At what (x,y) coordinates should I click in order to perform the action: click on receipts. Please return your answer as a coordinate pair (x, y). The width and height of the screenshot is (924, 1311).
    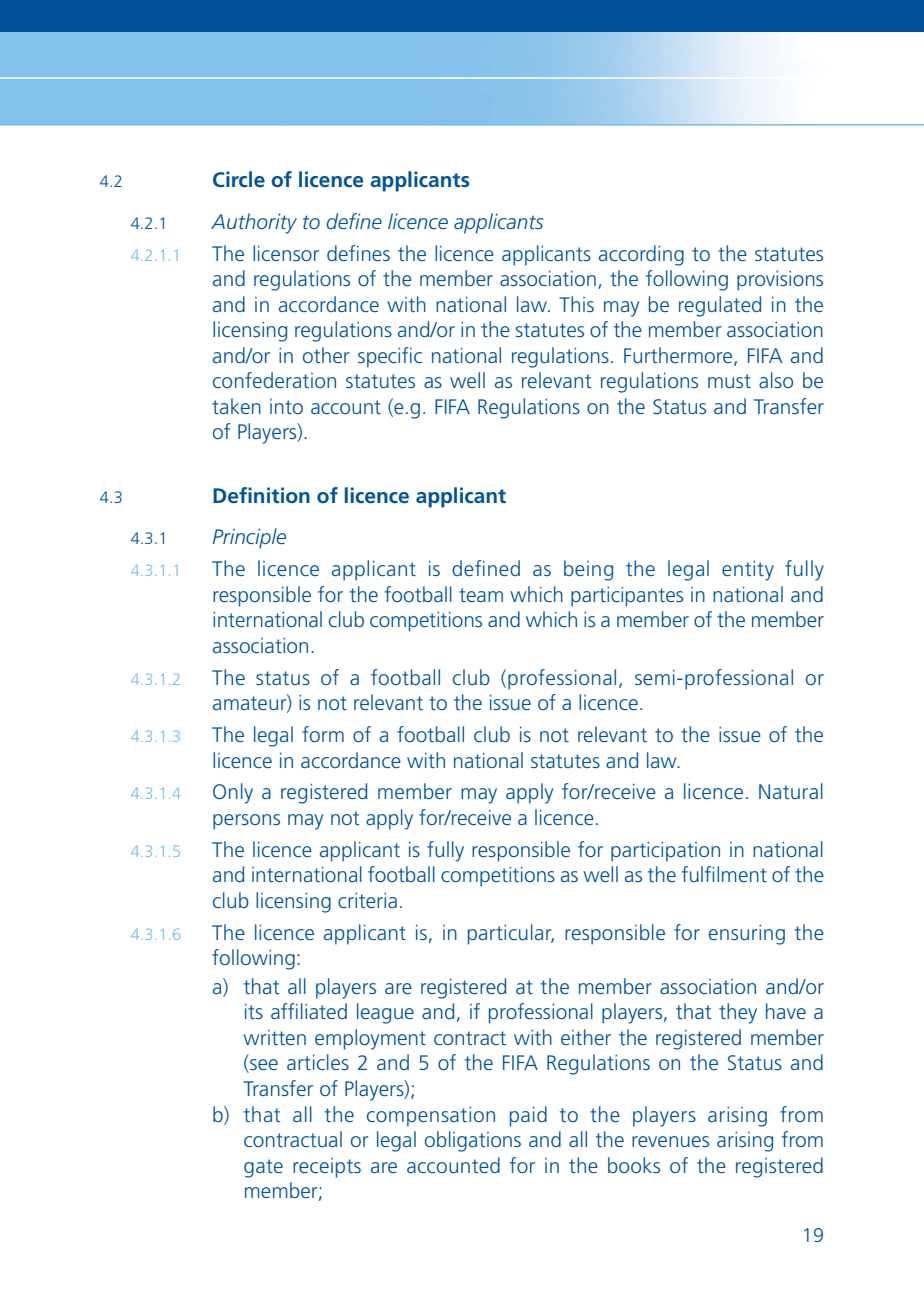
    Looking at the image, I should click on (327, 1168).
